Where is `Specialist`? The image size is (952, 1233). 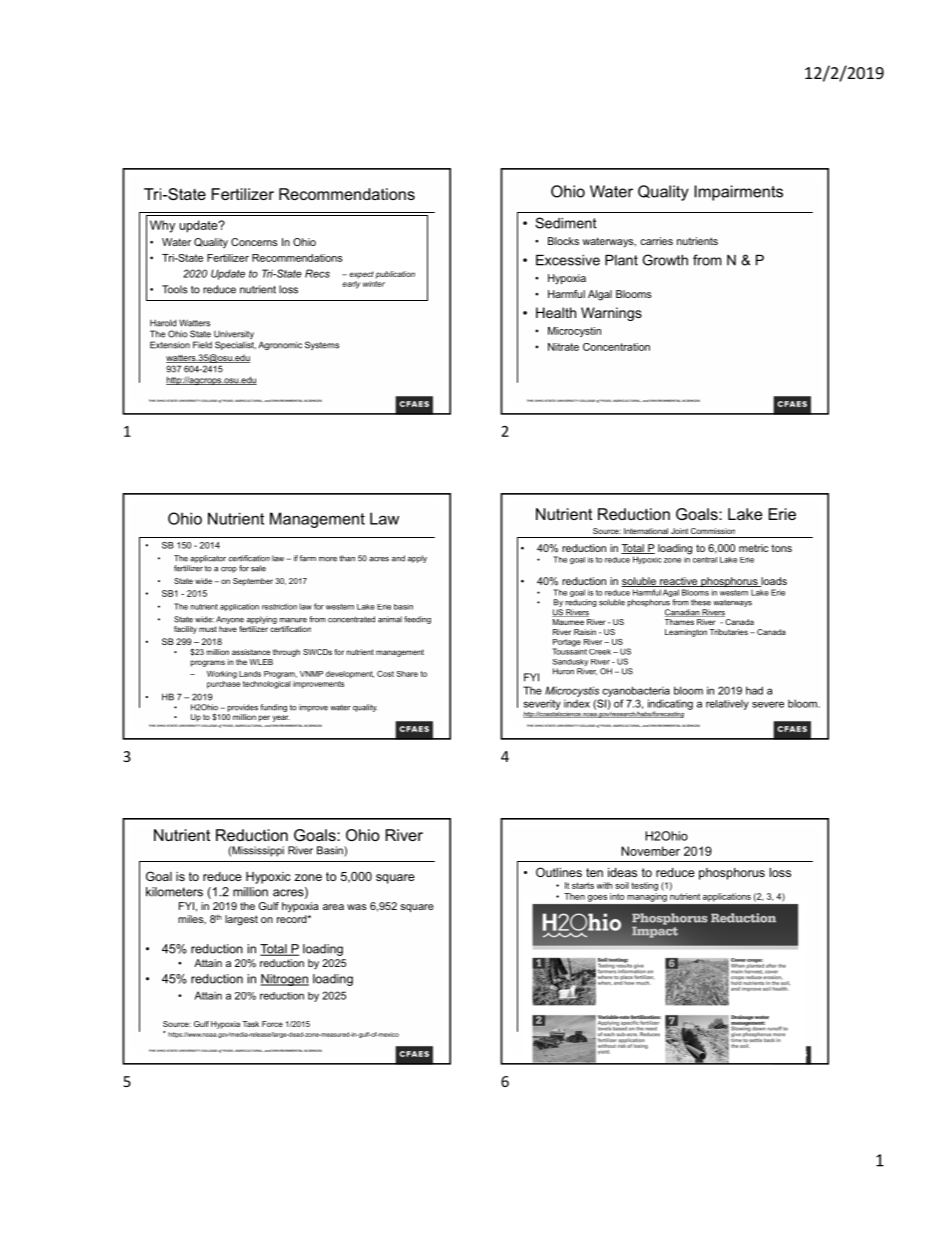 Specialist is located at coordinates (235, 345).
